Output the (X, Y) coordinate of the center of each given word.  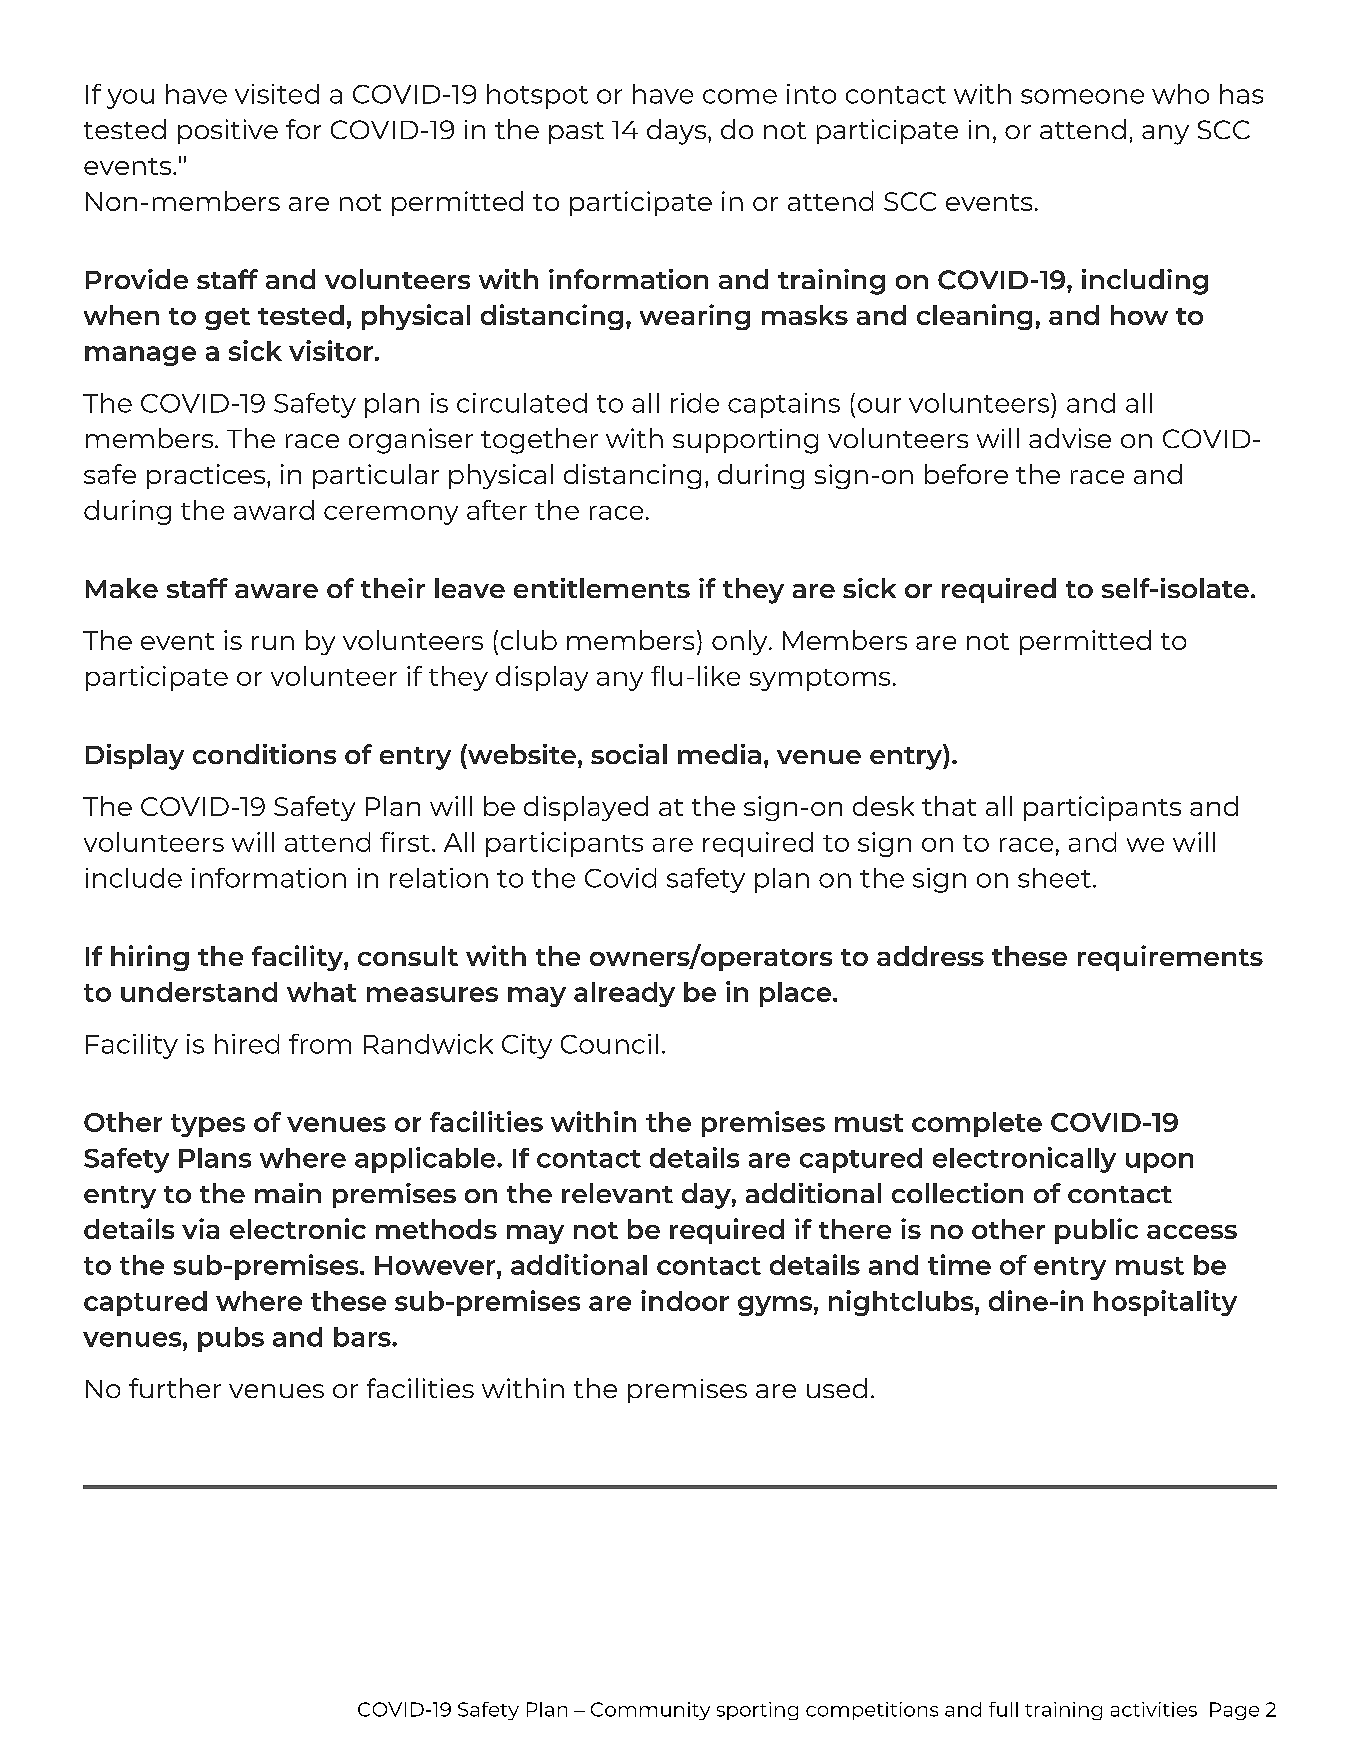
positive (228, 131)
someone (1082, 96)
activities (1154, 1709)
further (175, 1388)
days (678, 132)
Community (650, 1711)
